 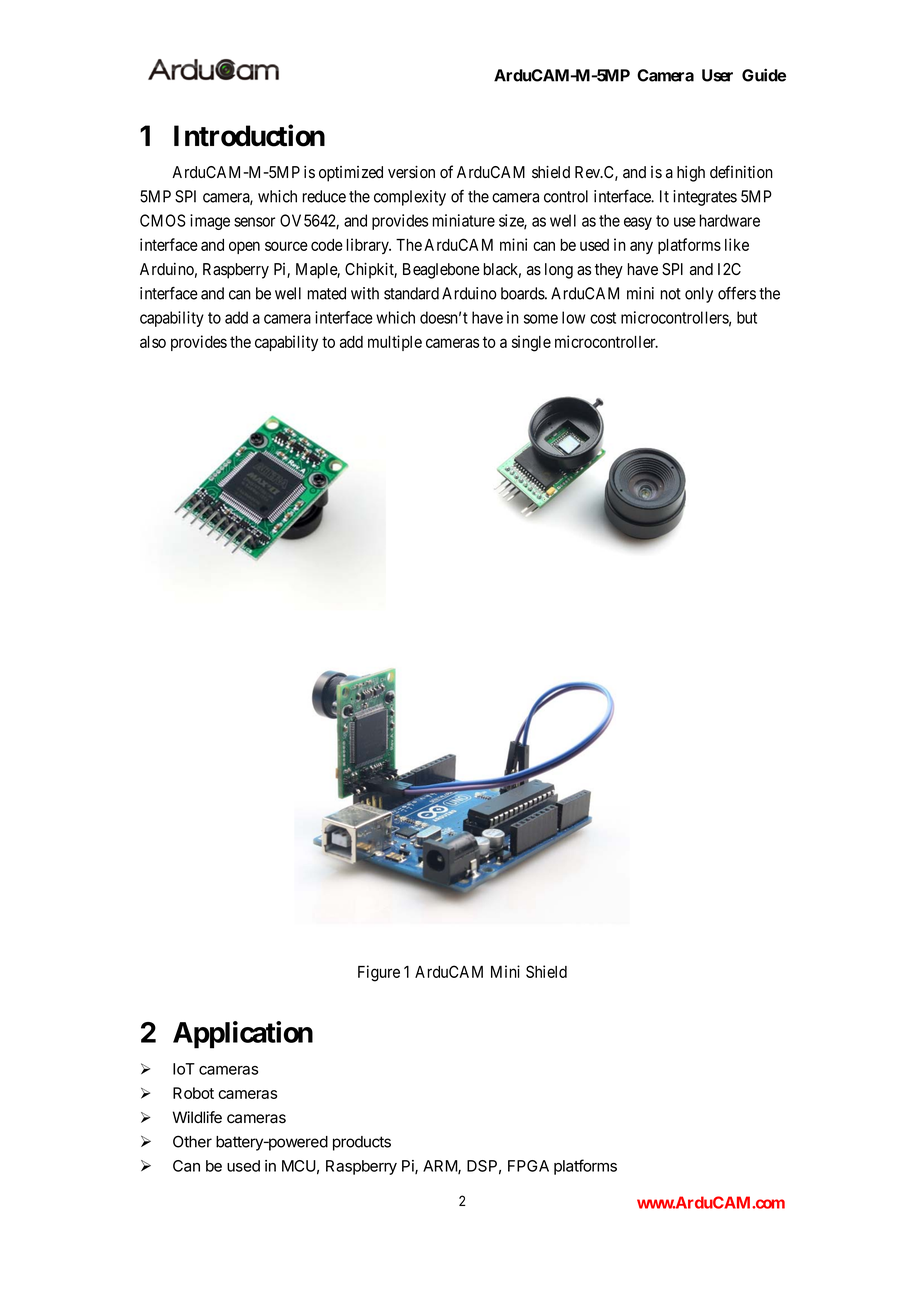 I want to click on multiple, so click(x=395, y=343).
